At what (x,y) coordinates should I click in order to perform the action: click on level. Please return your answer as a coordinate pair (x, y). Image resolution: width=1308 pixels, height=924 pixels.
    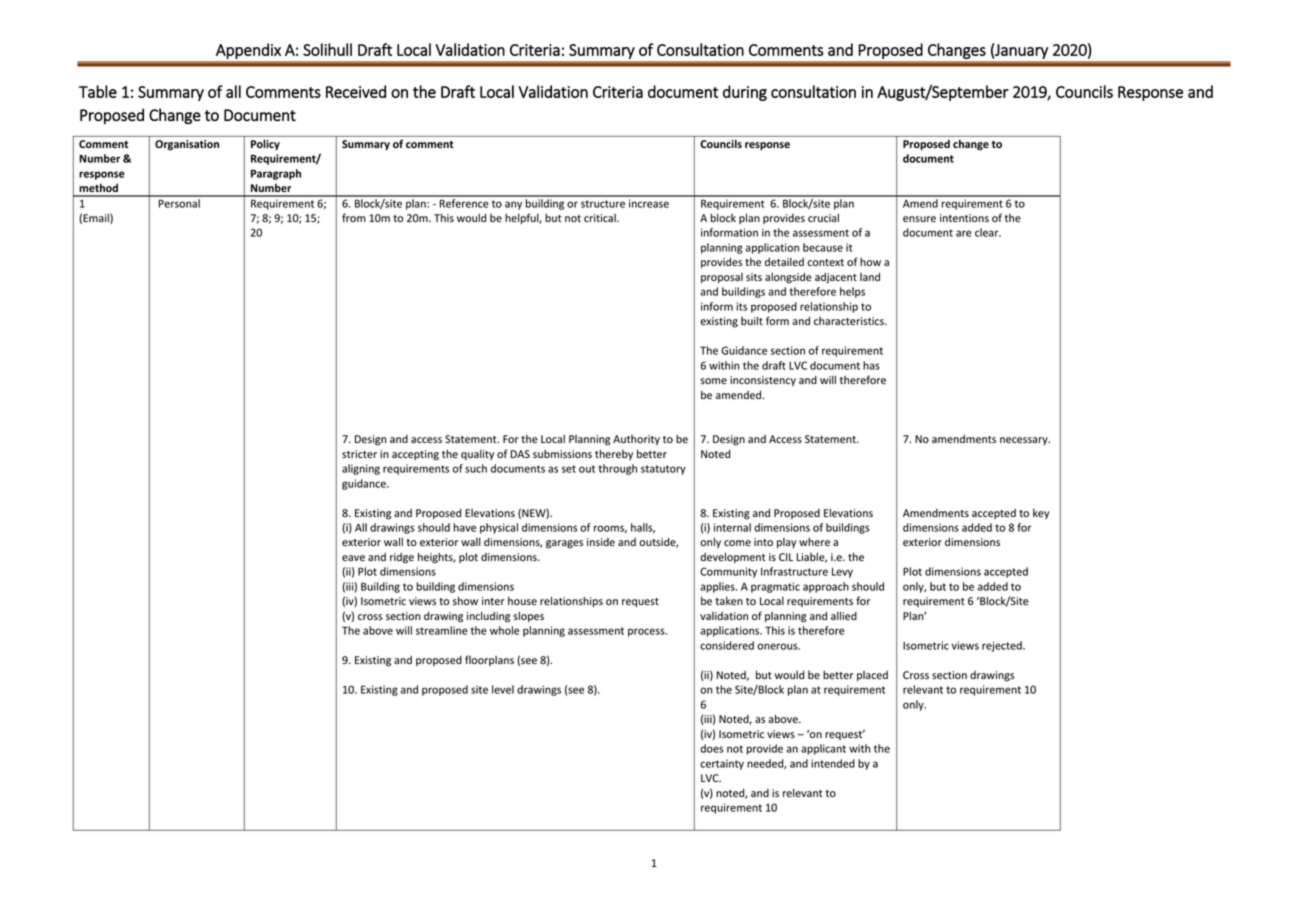
    Looking at the image, I should click on (503, 689).
